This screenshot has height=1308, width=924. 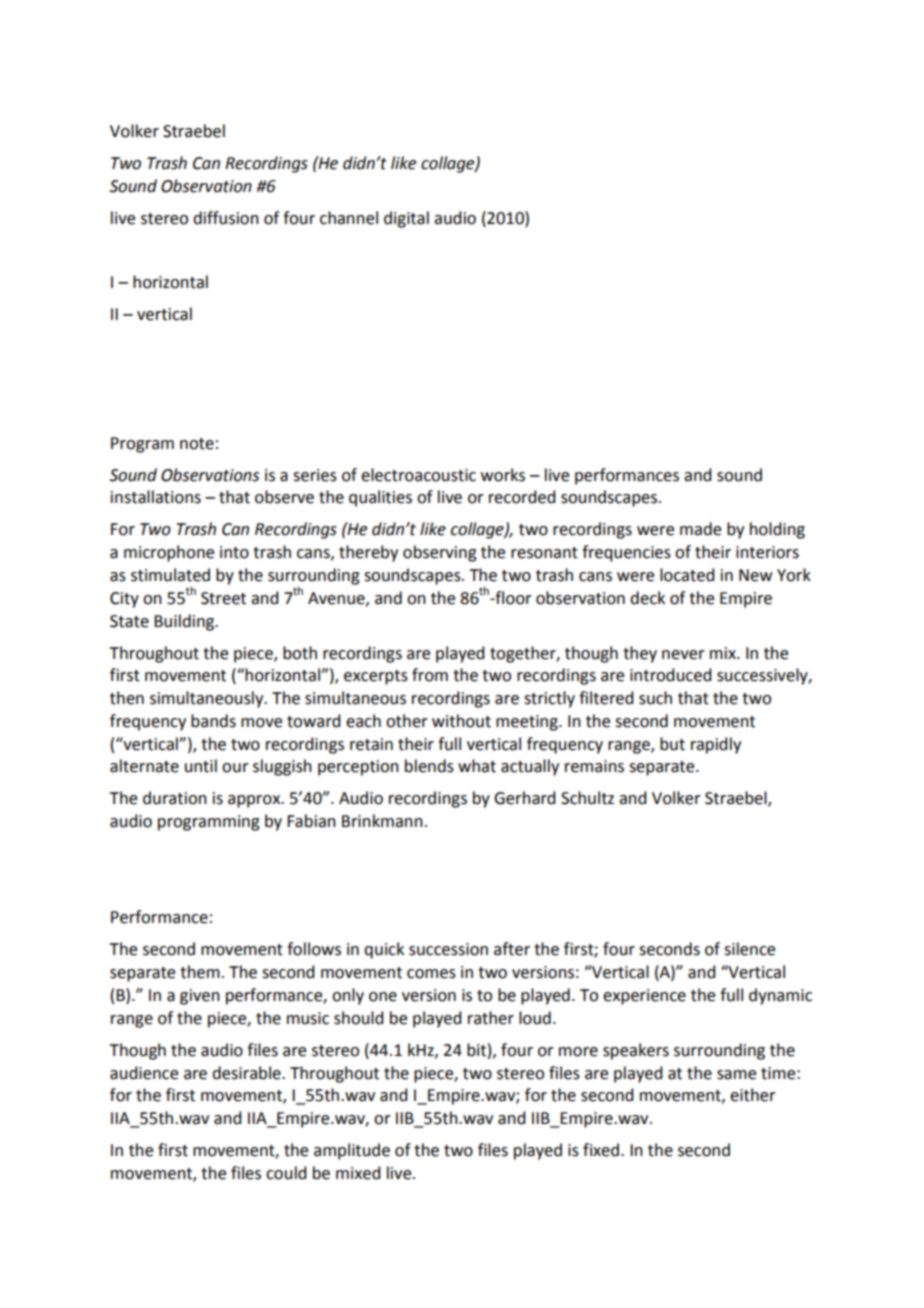 What do you see at coordinates (226, 218) in the screenshot?
I see `diffusion` at bounding box center [226, 218].
